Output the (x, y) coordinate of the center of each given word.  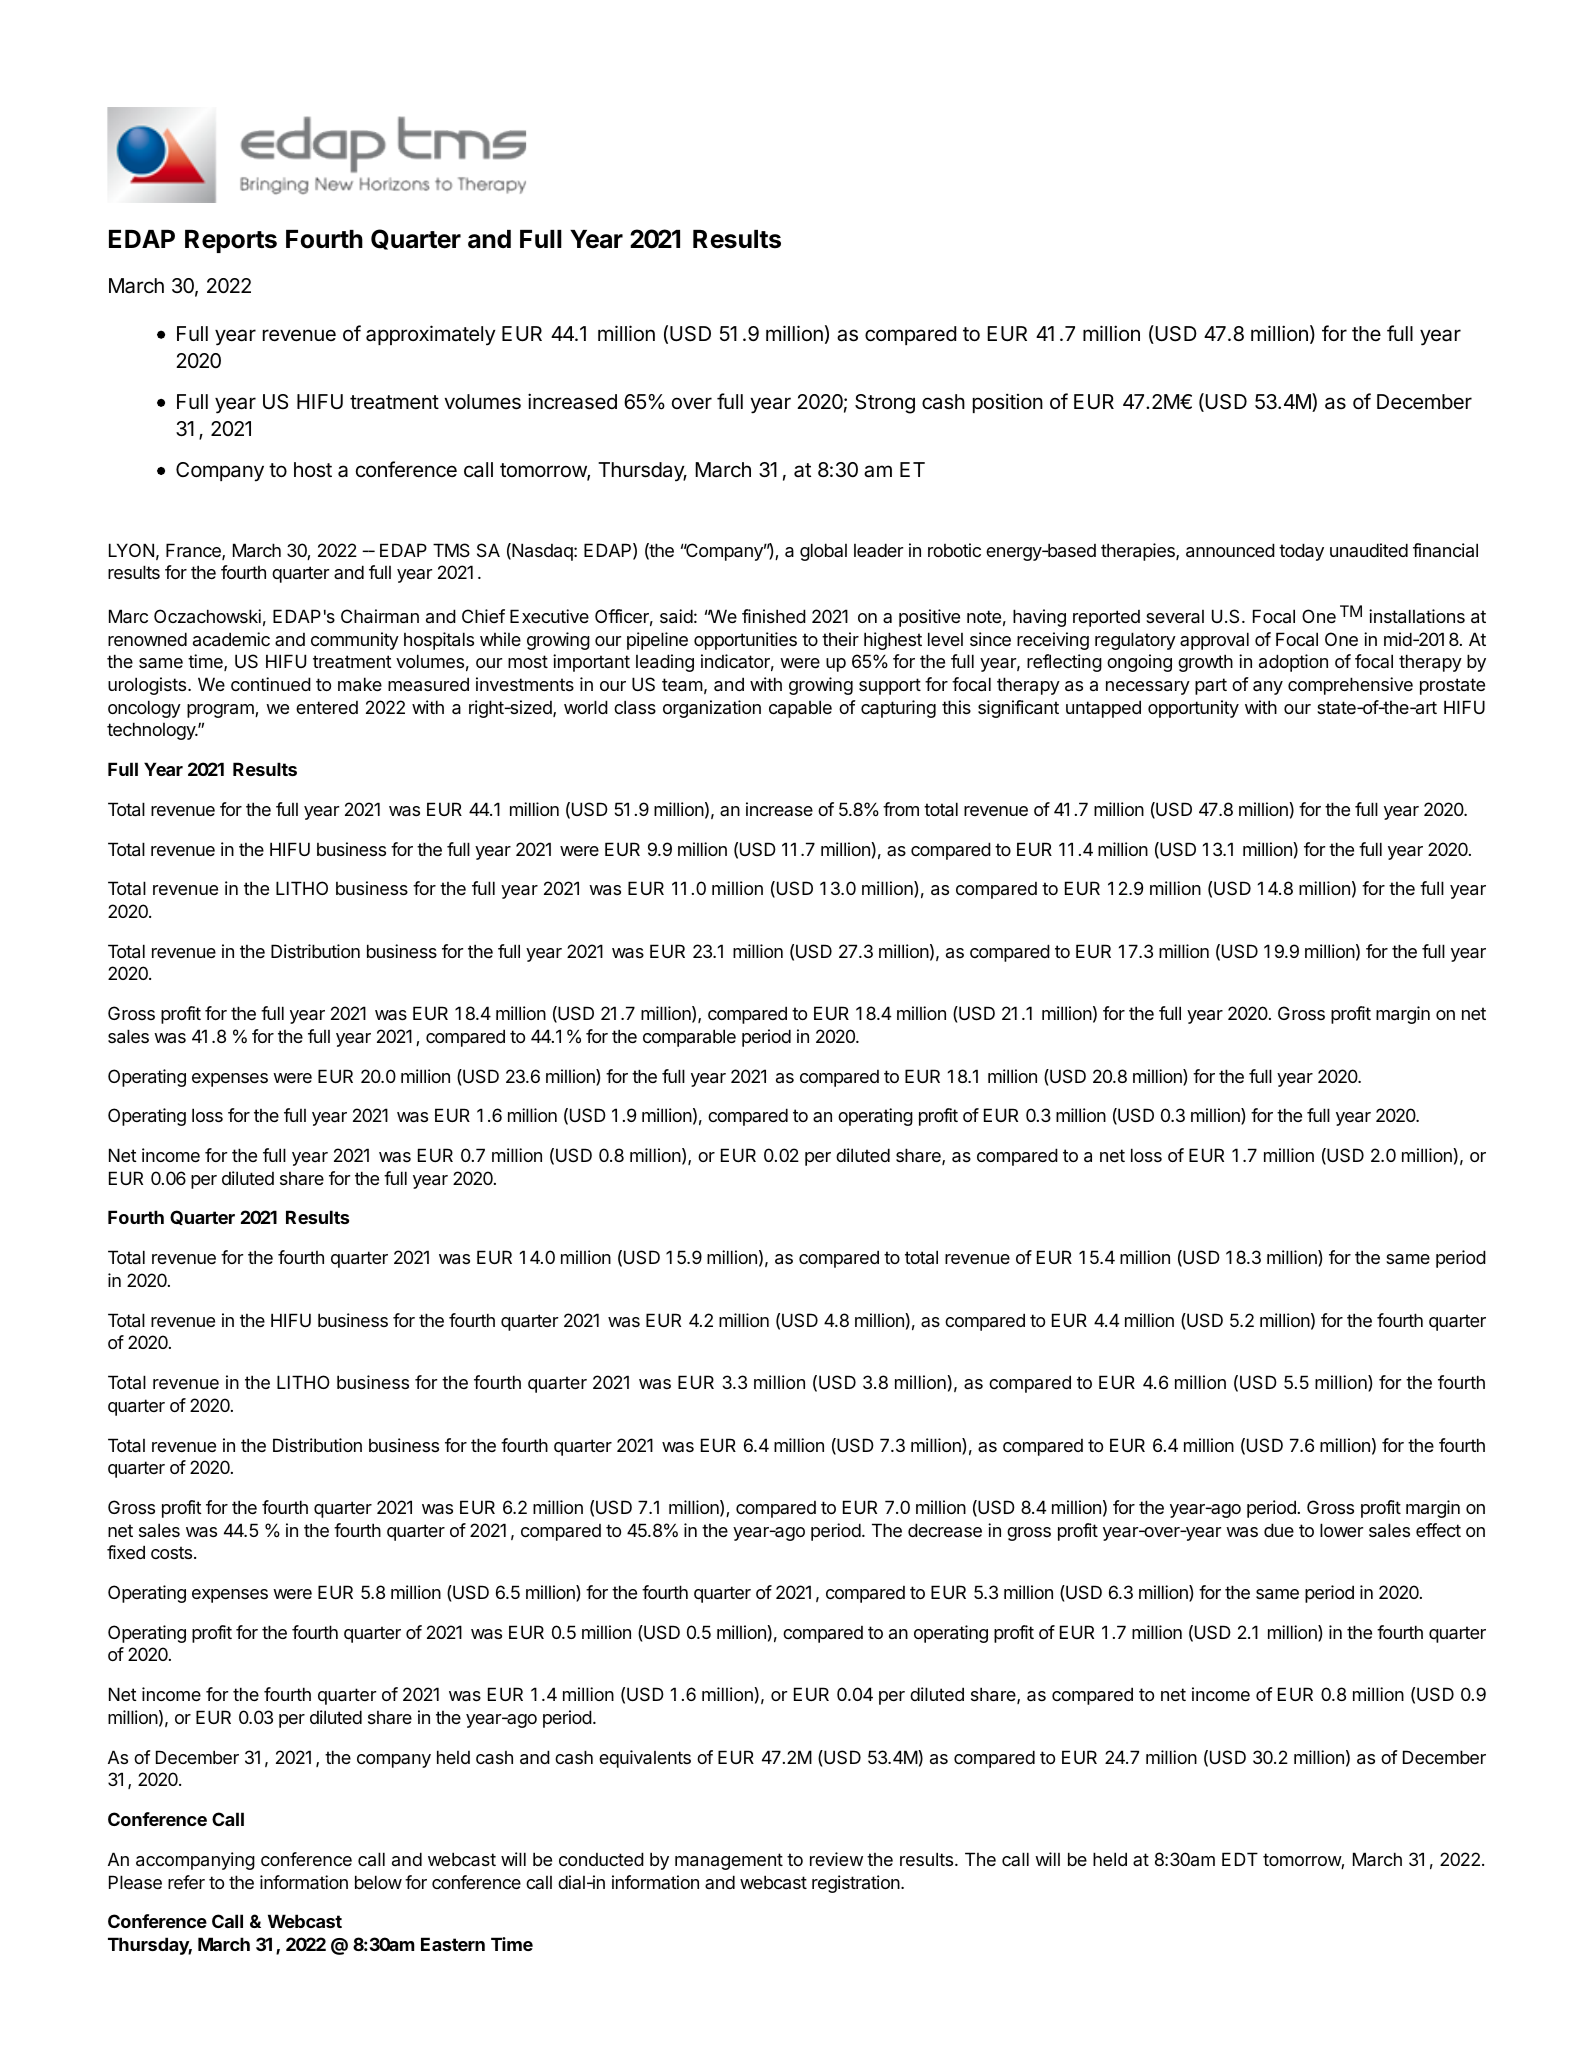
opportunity (1193, 709)
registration (856, 1884)
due (1279, 1530)
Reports (231, 241)
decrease (945, 1530)
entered (327, 707)
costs (171, 1552)
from (901, 809)
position (1008, 403)
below (378, 1882)
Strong (885, 404)
